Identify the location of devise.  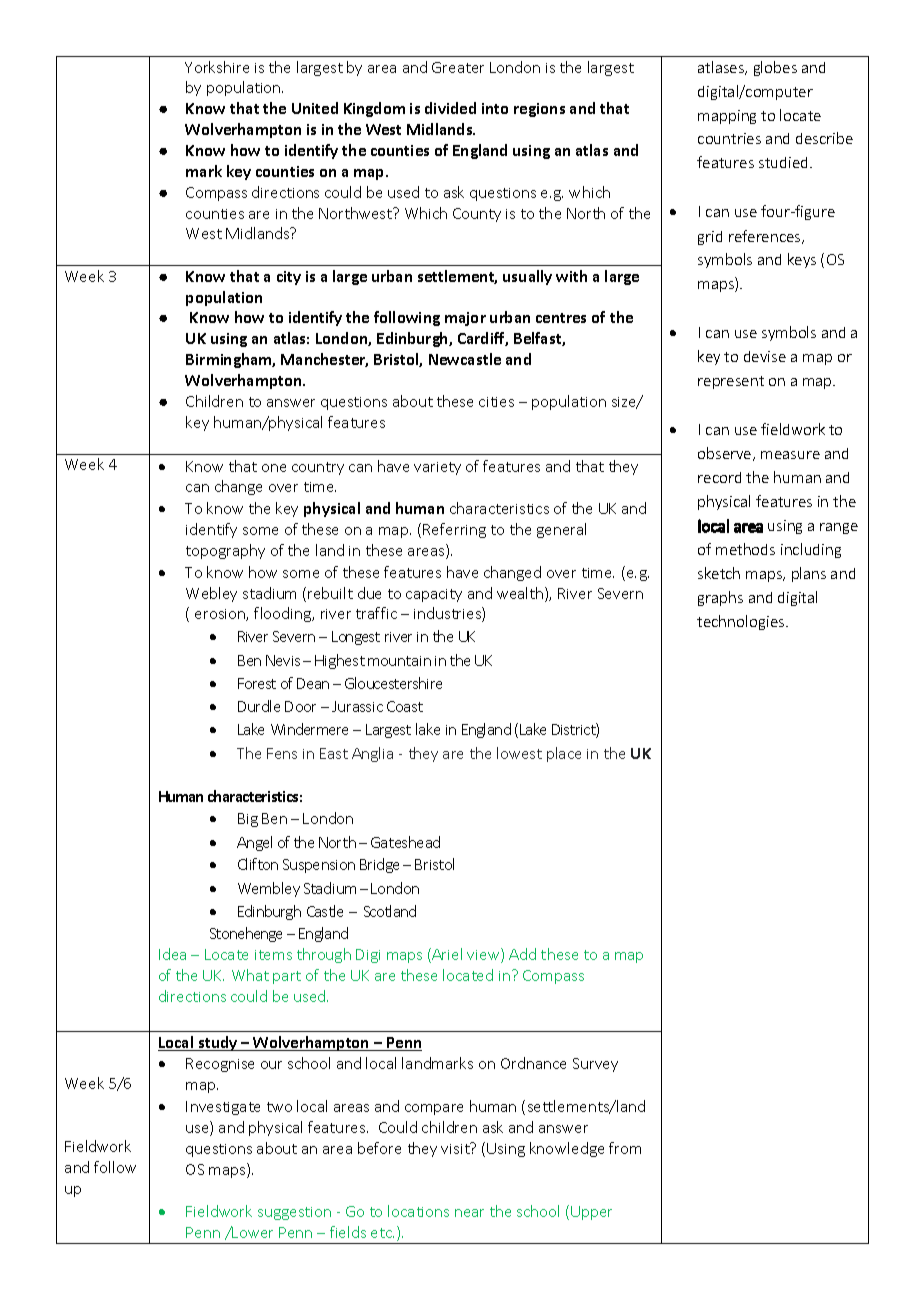
(765, 356).
